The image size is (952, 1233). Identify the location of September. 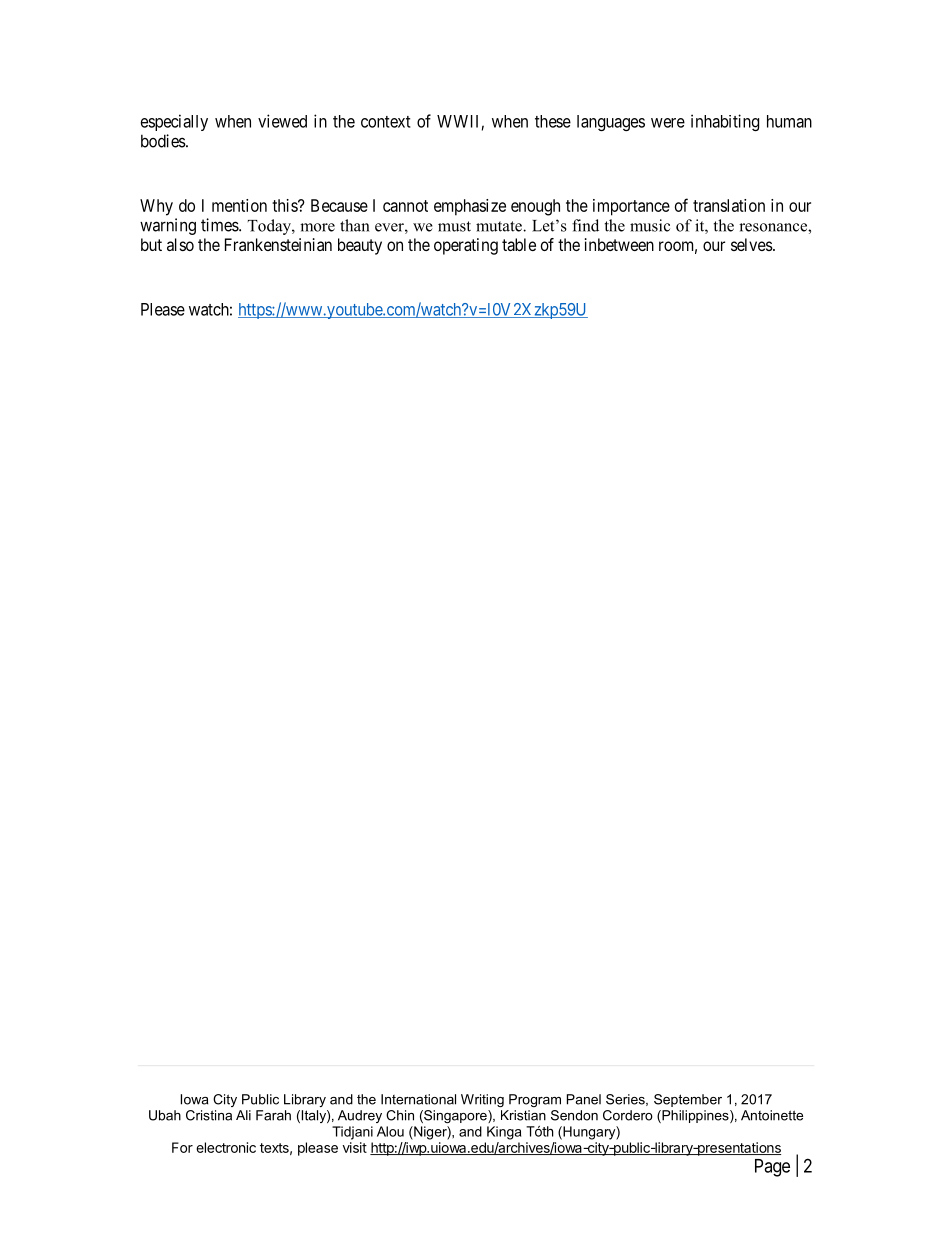
(688, 1100).
